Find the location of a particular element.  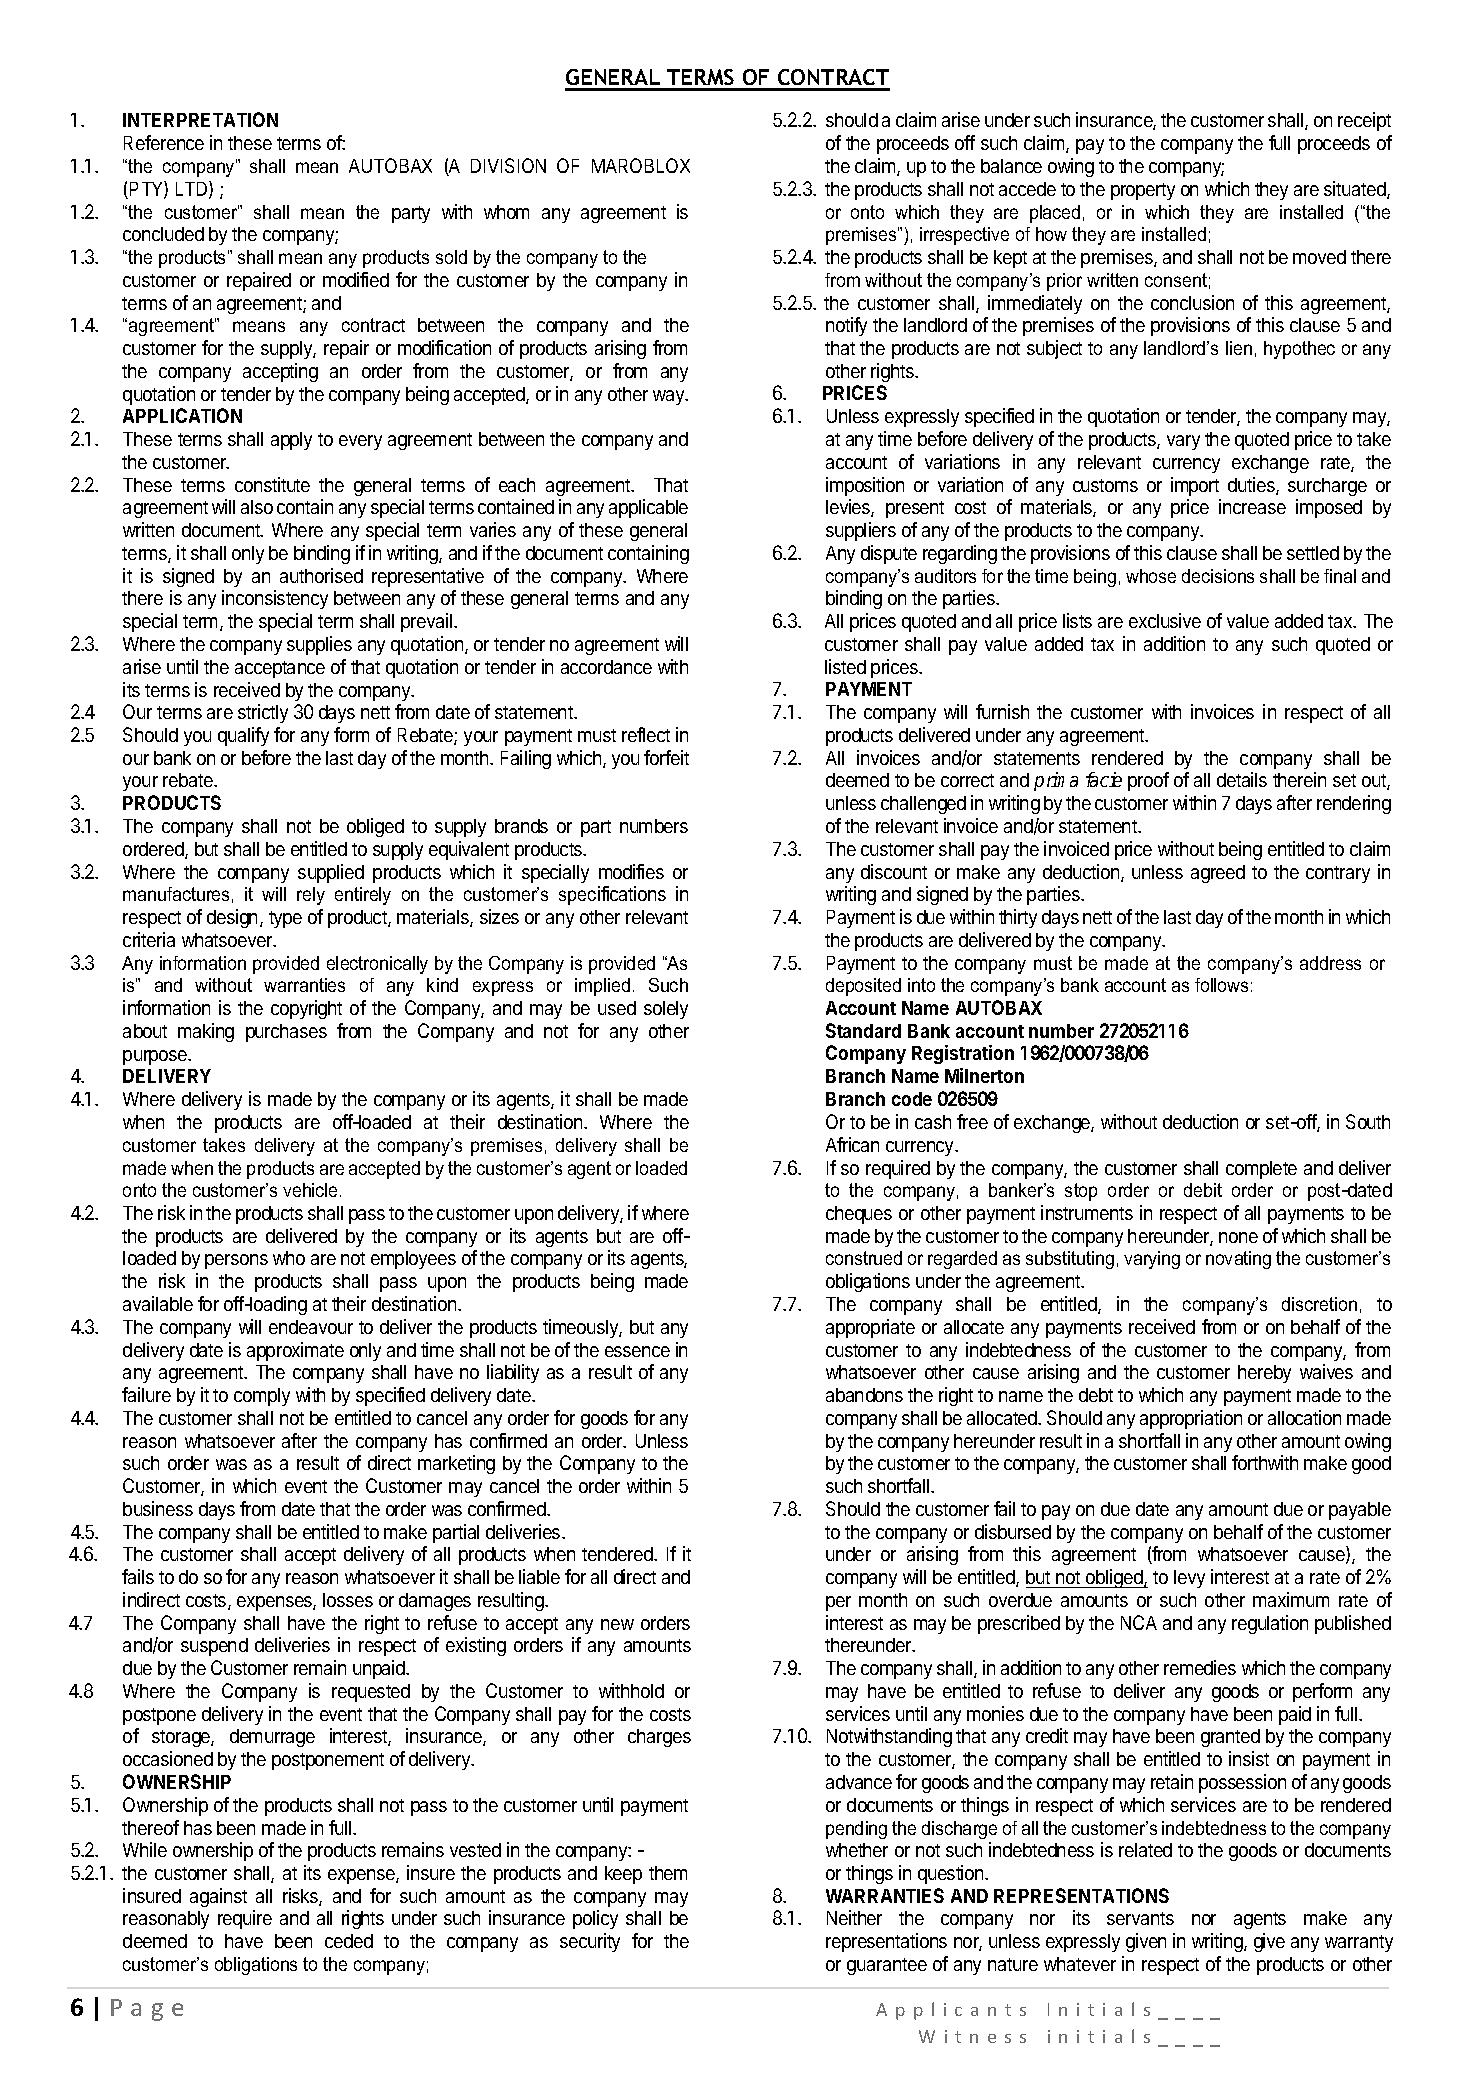

ceded is located at coordinates (349, 1941).
